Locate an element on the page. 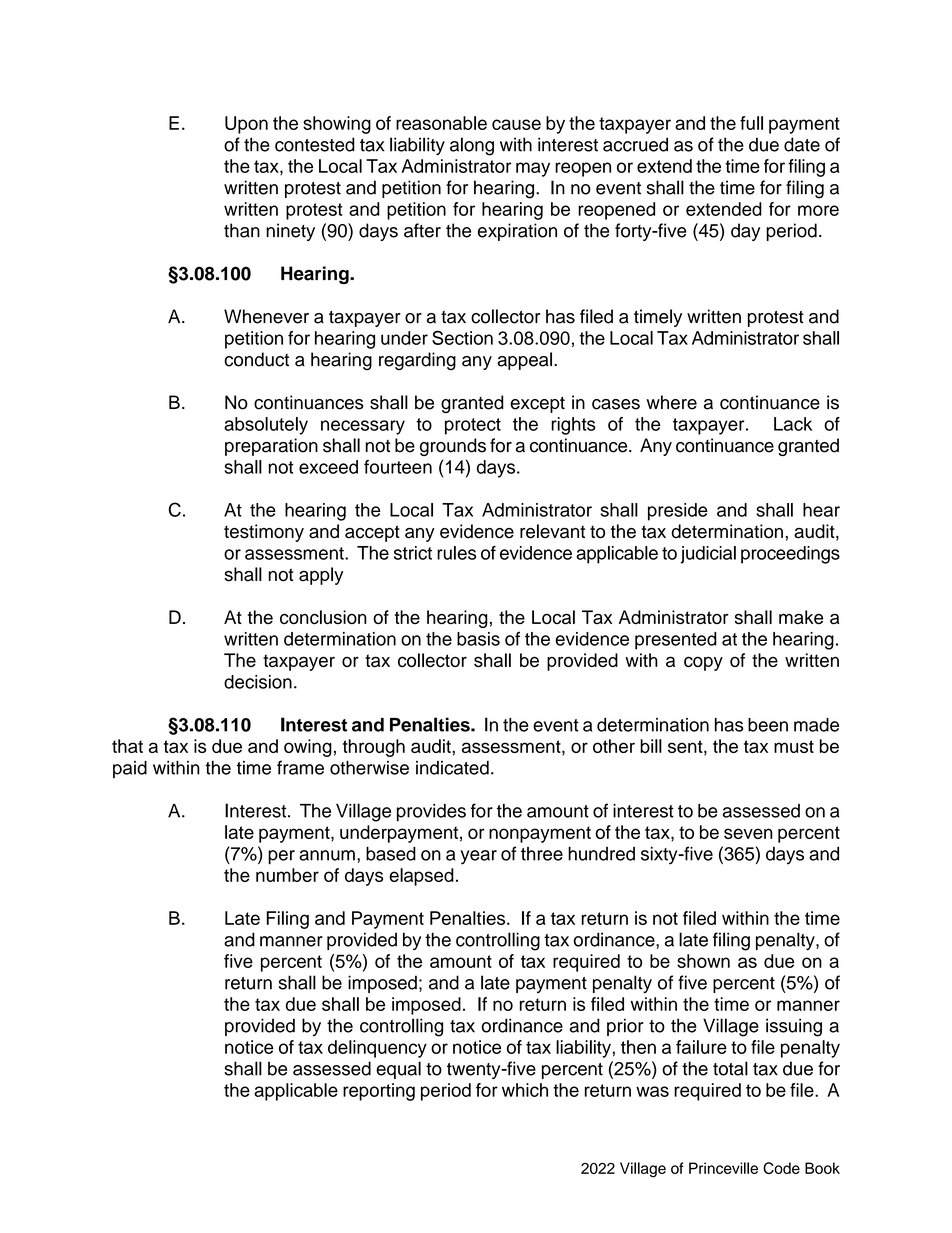 This document has height=1233, width=952. reporting is located at coordinates (379, 1092).
